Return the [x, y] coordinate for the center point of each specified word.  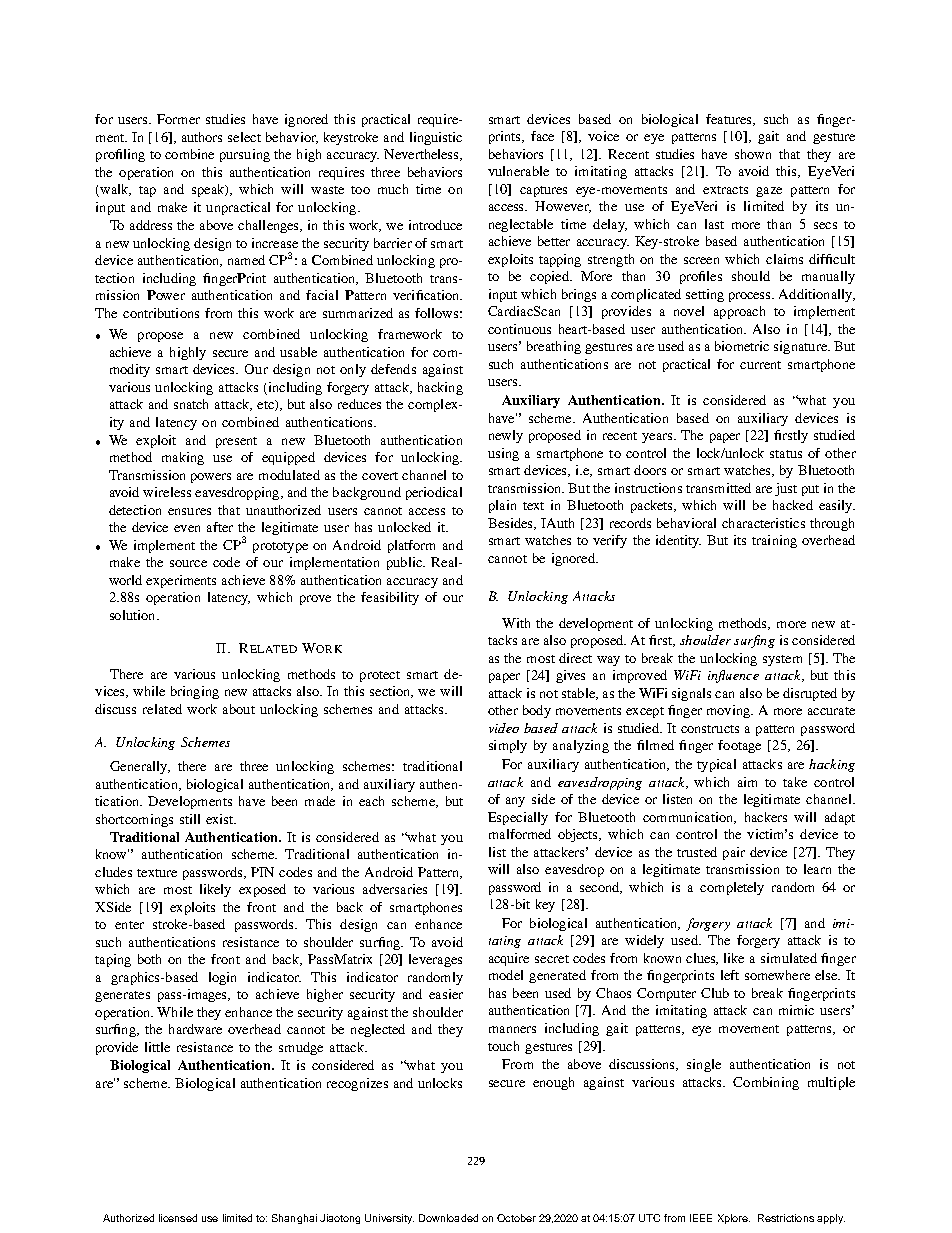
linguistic [436, 138]
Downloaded [448, 1218]
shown [753, 154]
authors [202, 137]
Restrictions [786, 1218]
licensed [178, 1218]
